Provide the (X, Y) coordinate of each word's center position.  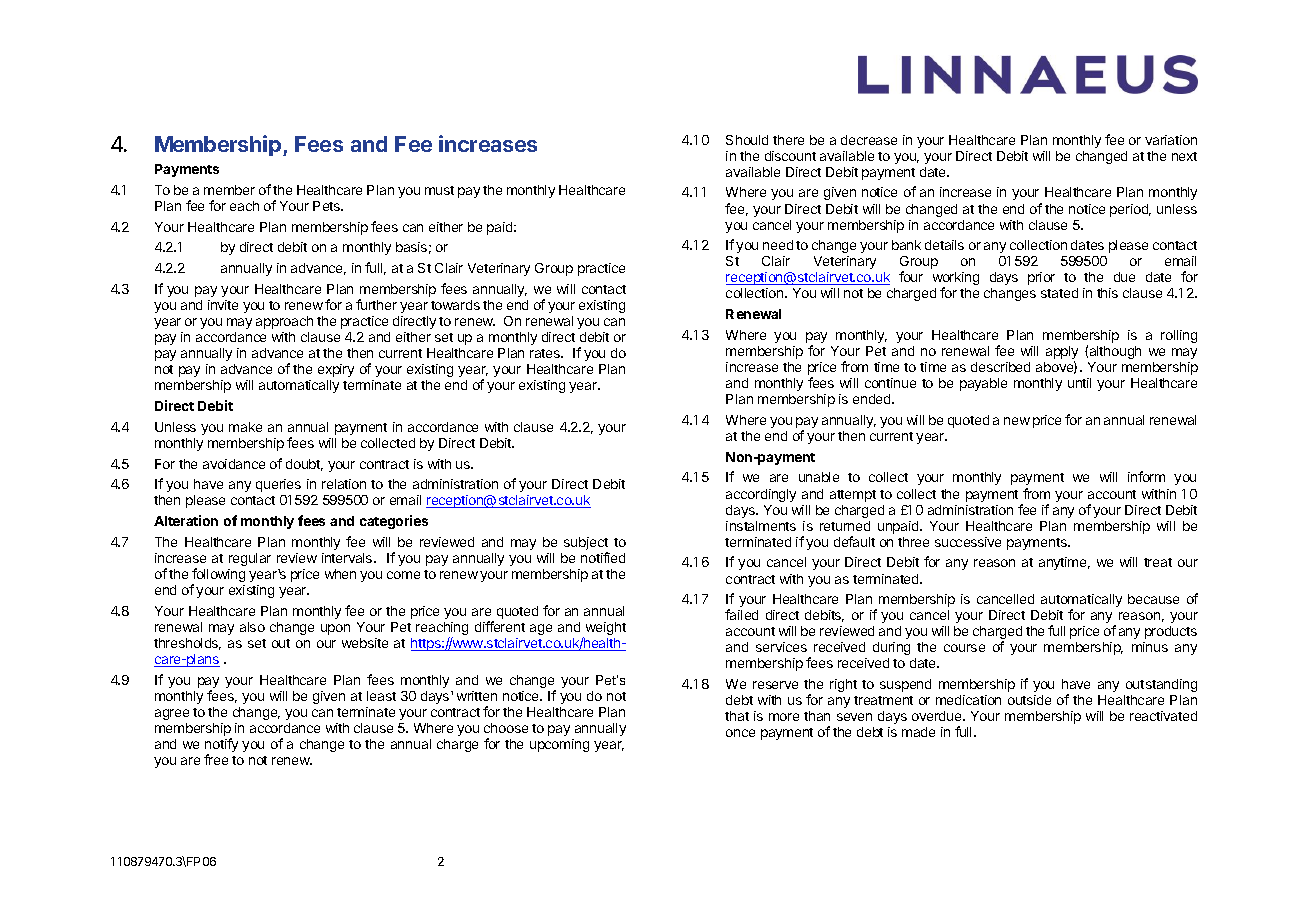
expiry (336, 370)
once (740, 733)
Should (747, 140)
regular (250, 559)
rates (546, 353)
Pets (328, 206)
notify (221, 746)
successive (968, 542)
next (1184, 156)
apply (1062, 354)
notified (603, 557)
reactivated (1163, 716)
